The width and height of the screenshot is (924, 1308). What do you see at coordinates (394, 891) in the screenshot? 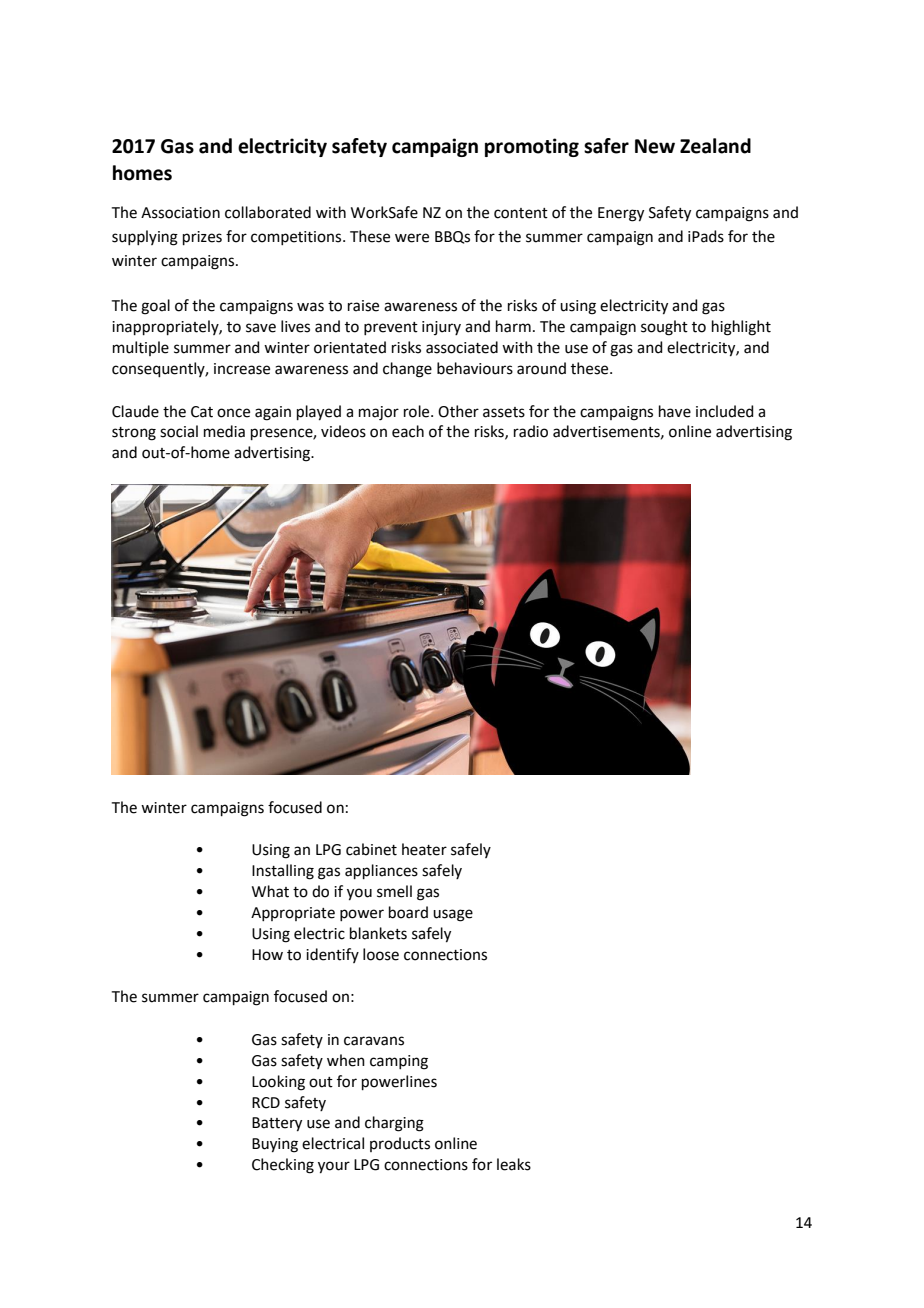
I see `smell` at bounding box center [394, 891].
